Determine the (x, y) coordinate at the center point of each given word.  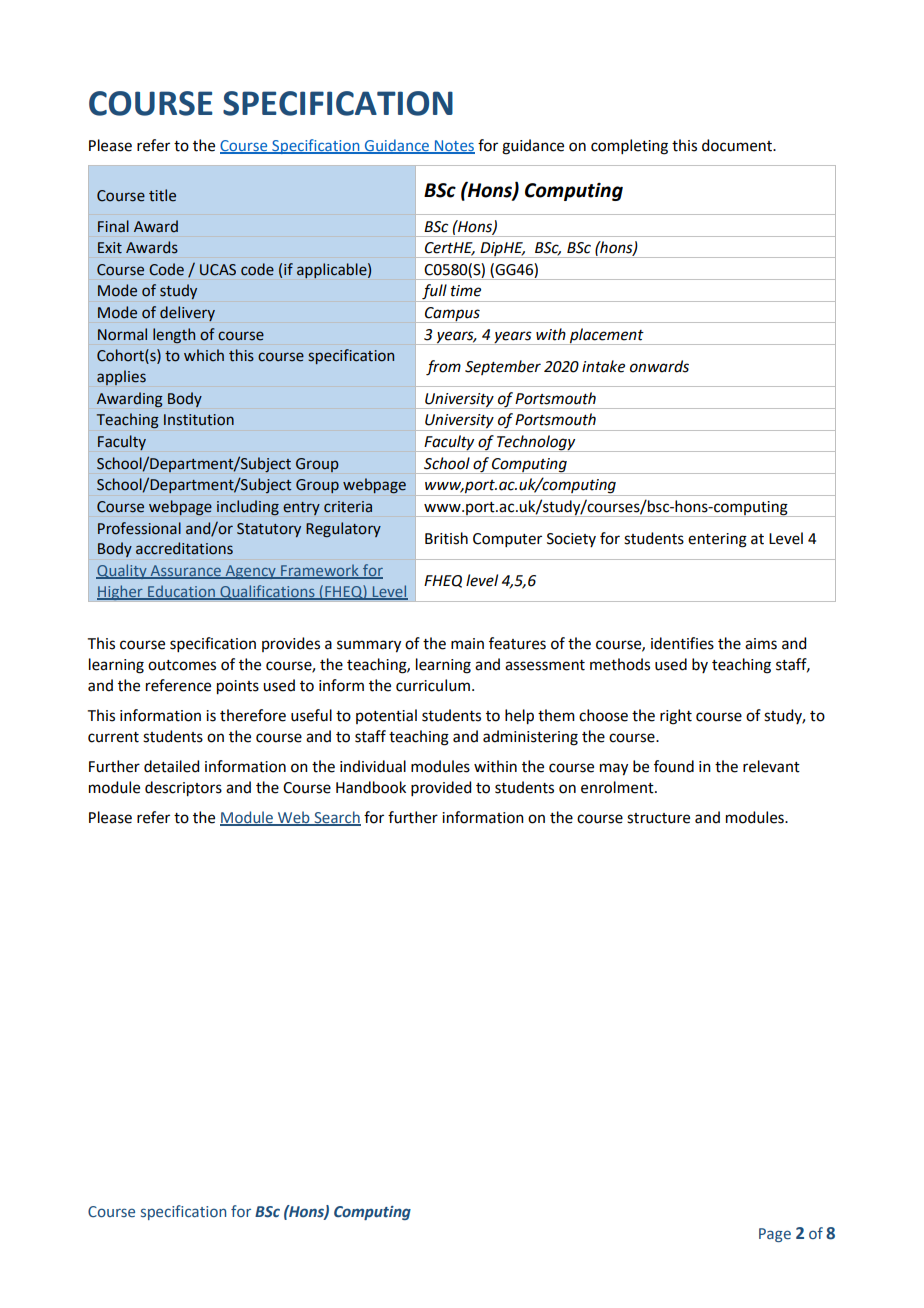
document (738, 145)
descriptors (183, 789)
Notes (454, 147)
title (162, 195)
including (248, 508)
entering (717, 540)
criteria (348, 507)
